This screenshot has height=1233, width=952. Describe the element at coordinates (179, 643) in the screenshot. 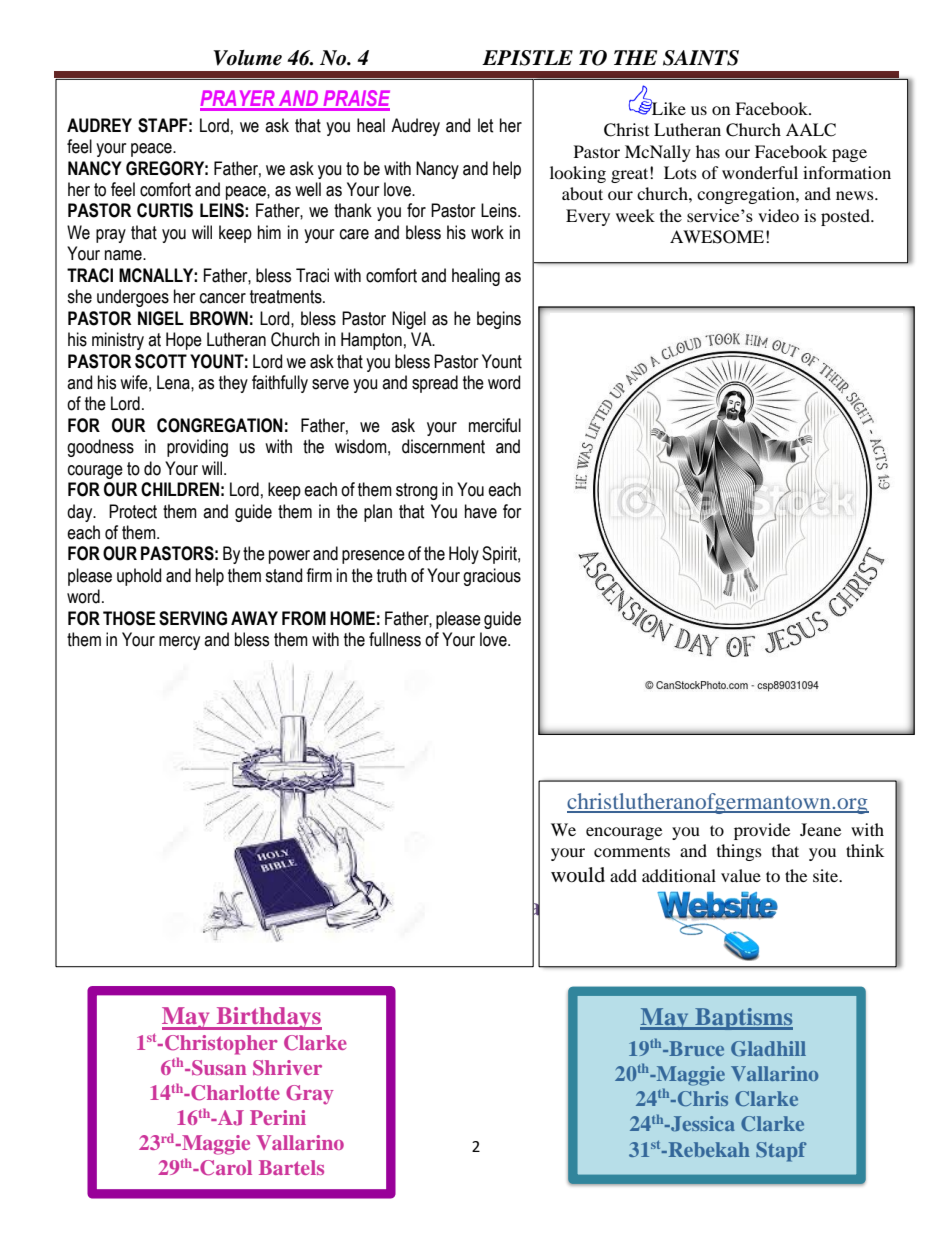

I see `mercy` at that location.
